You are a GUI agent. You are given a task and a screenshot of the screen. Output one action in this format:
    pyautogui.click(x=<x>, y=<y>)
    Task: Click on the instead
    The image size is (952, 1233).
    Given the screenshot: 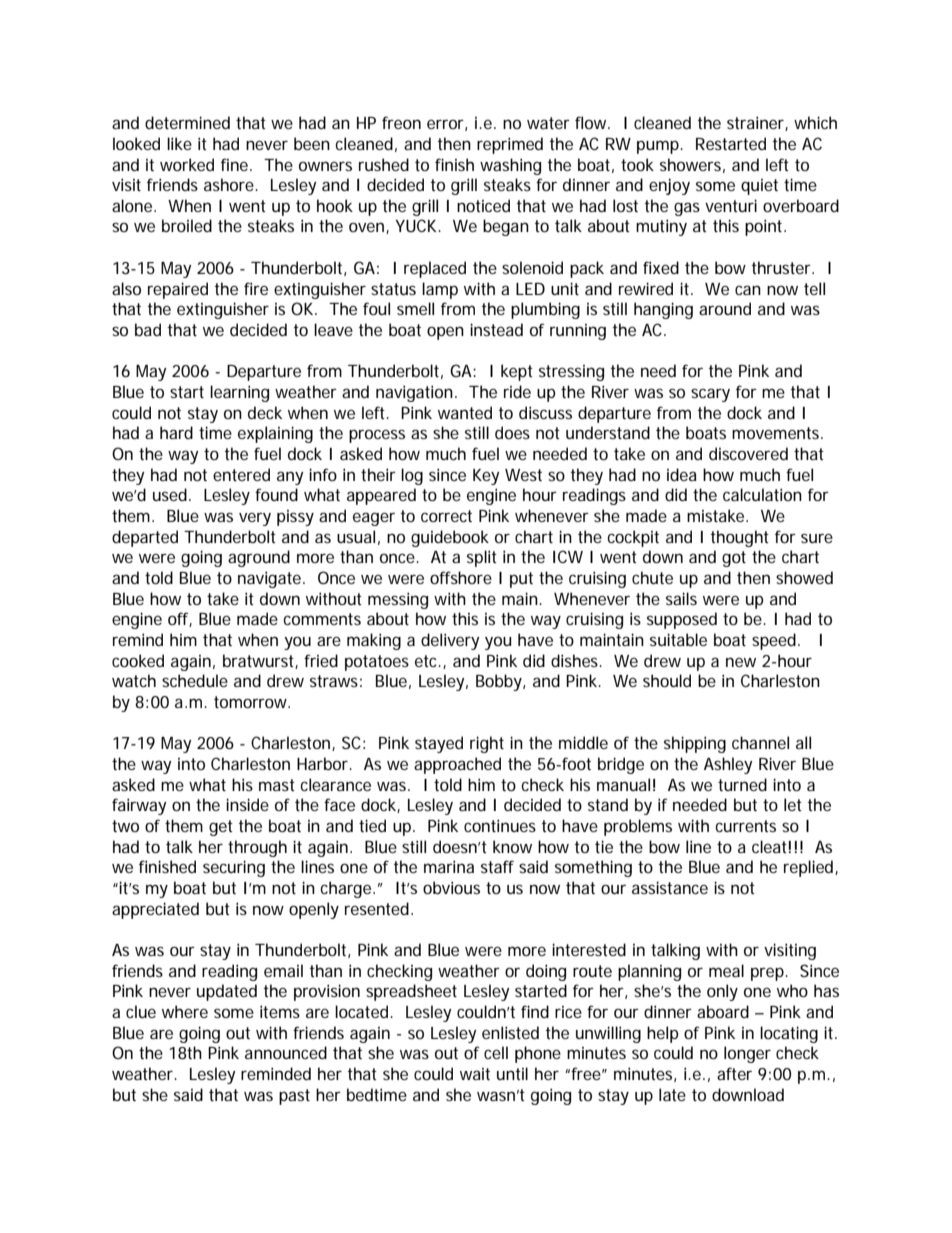 What is the action you would take?
    pyautogui.click(x=496, y=329)
